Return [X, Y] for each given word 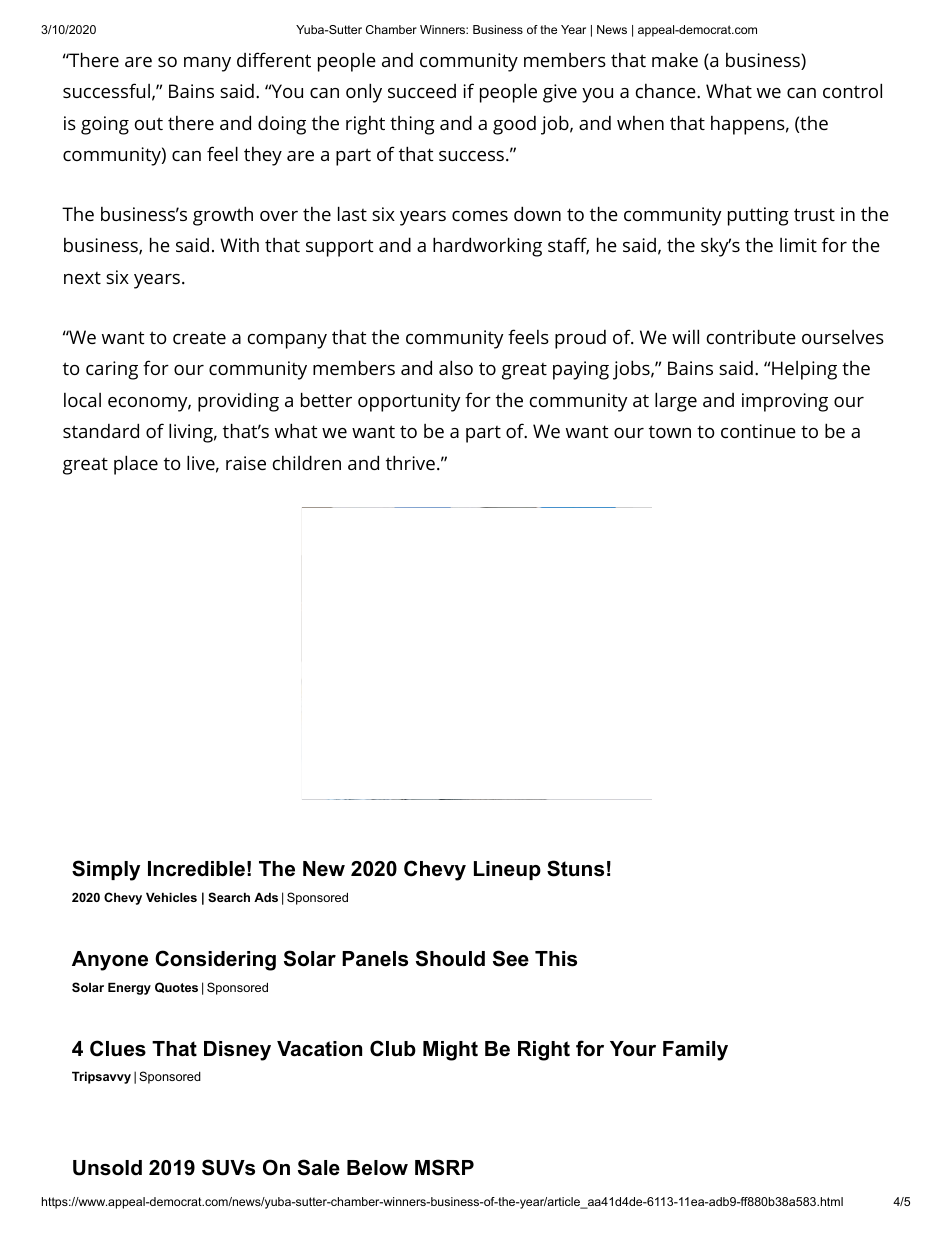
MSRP [444, 1167]
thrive [410, 462]
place [136, 465]
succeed [422, 91]
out [149, 123]
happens [748, 125]
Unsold [107, 1168]
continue [758, 431]
